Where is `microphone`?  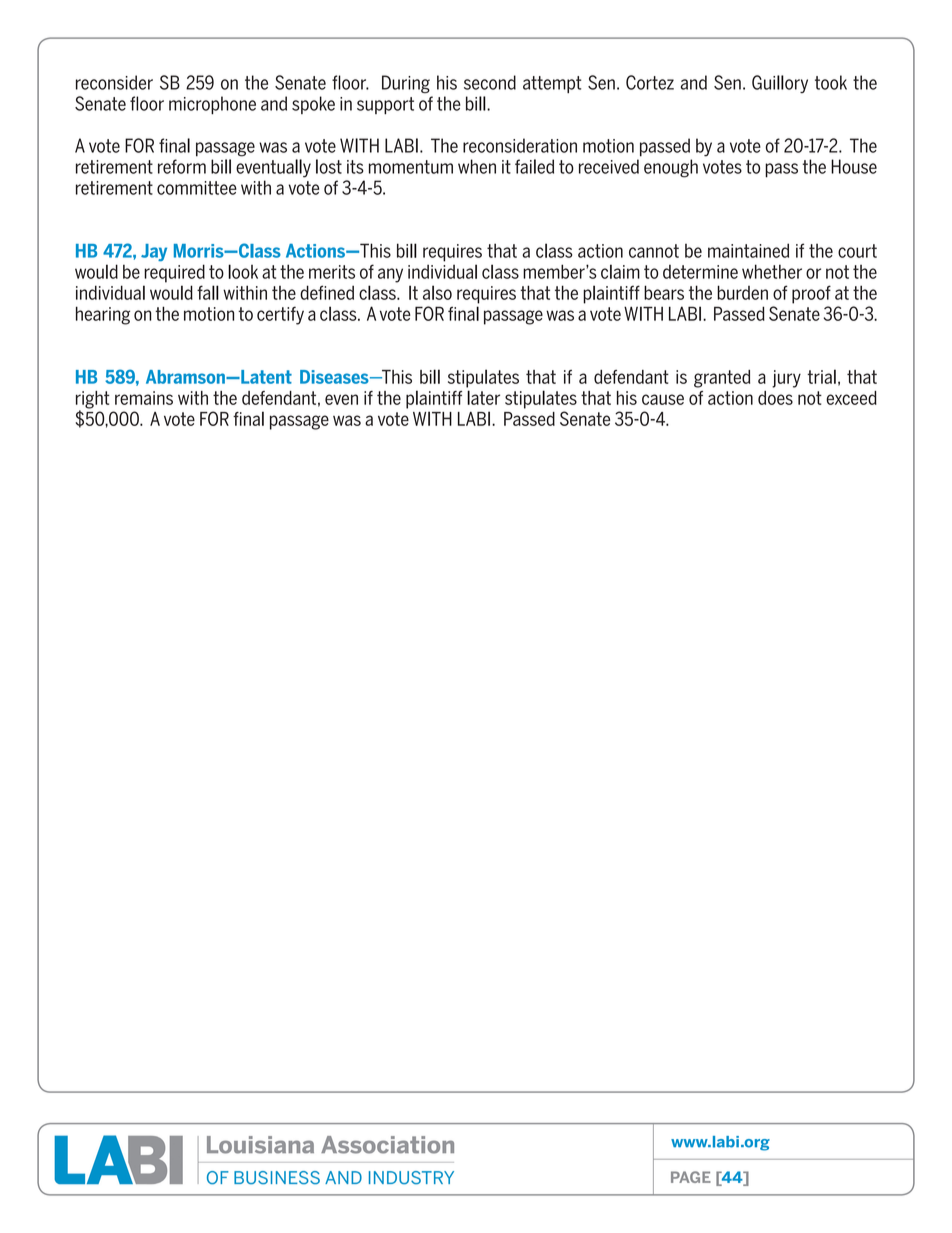 microphone is located at coordinates (212, 105).
